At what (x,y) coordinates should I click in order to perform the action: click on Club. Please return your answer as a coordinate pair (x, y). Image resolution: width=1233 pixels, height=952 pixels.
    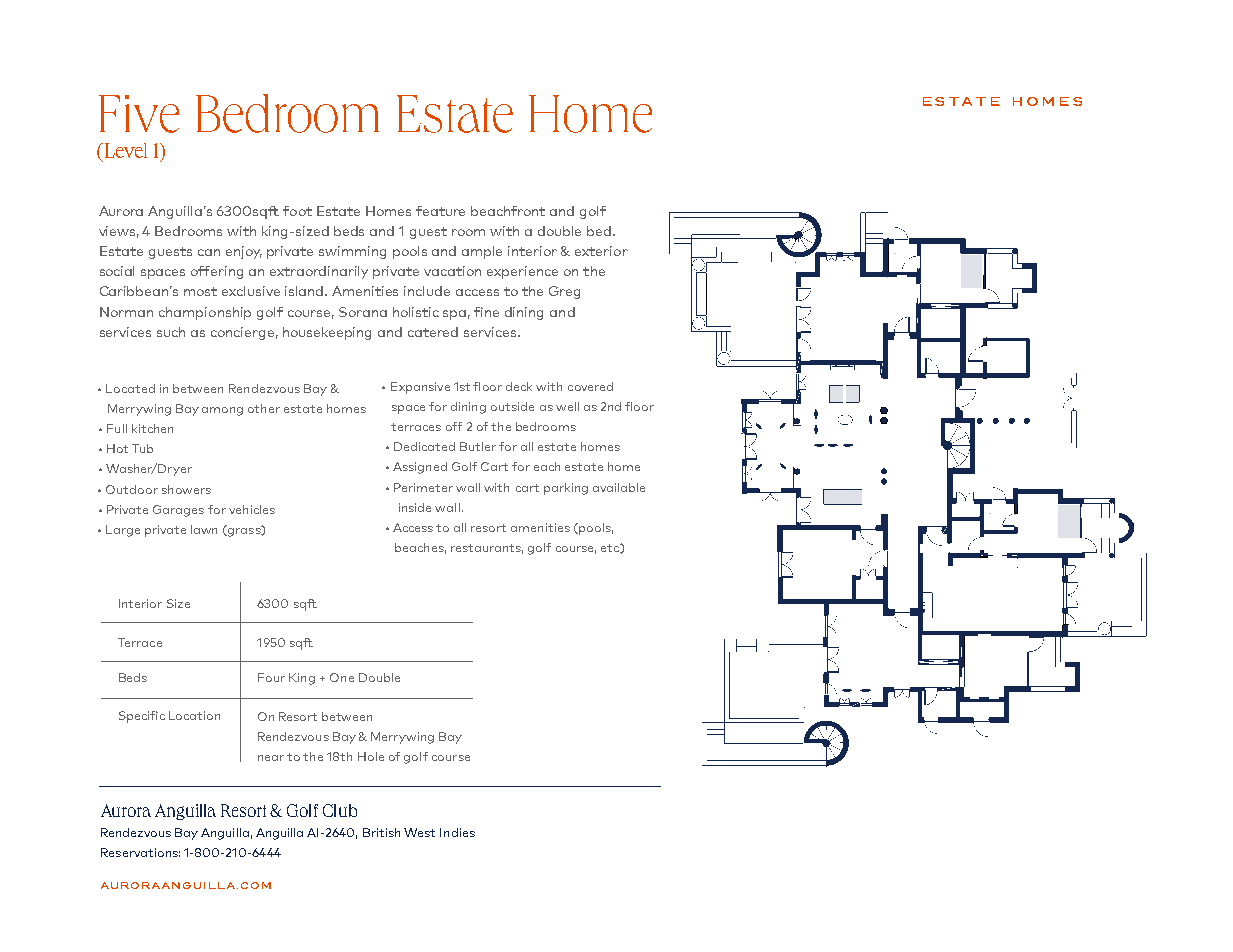
    Looking at the image, I should click on (340, 810).
